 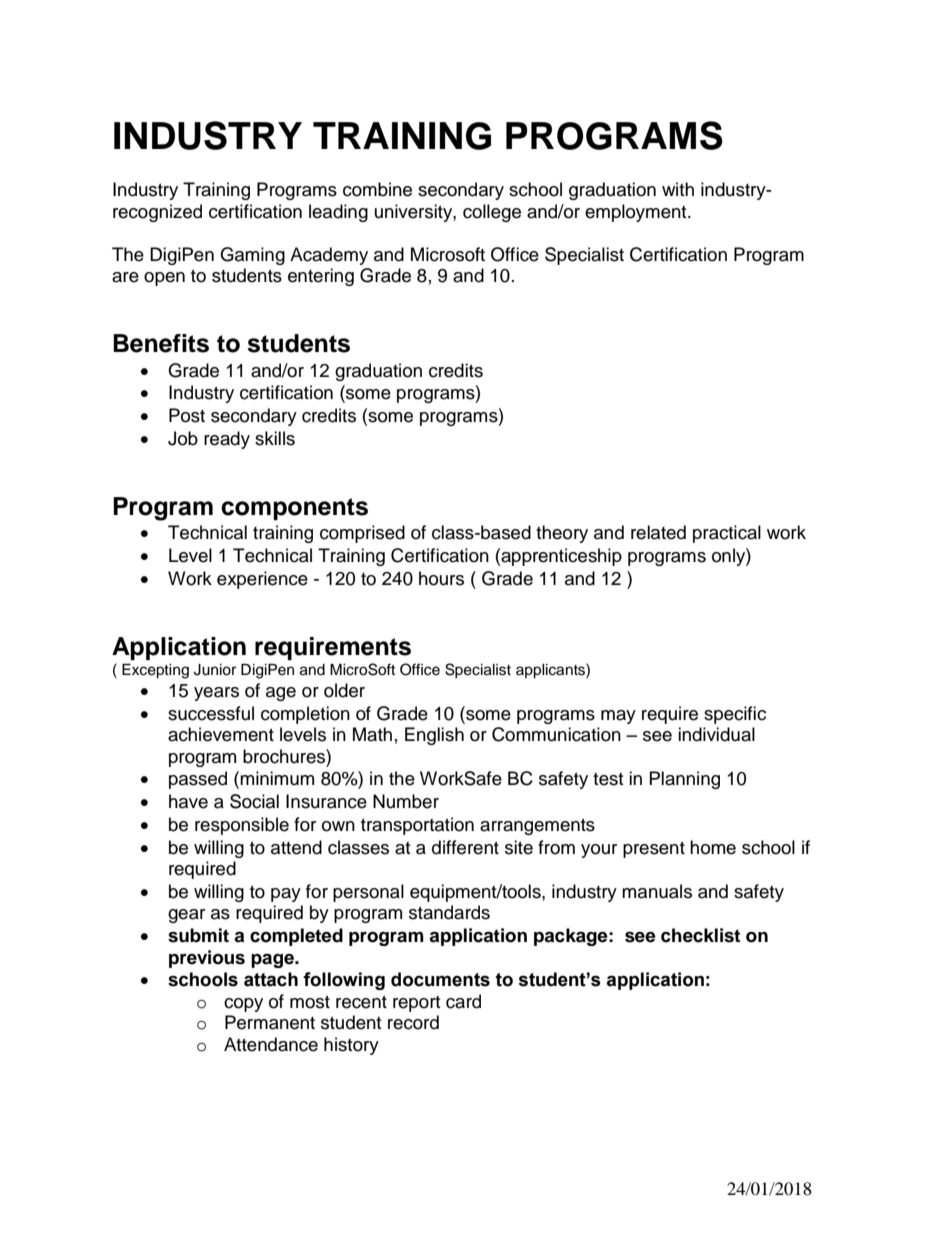 What do you see at coordinates (243, 1005) in the page?
I see `copy` at bounding box center [243, 1005].
